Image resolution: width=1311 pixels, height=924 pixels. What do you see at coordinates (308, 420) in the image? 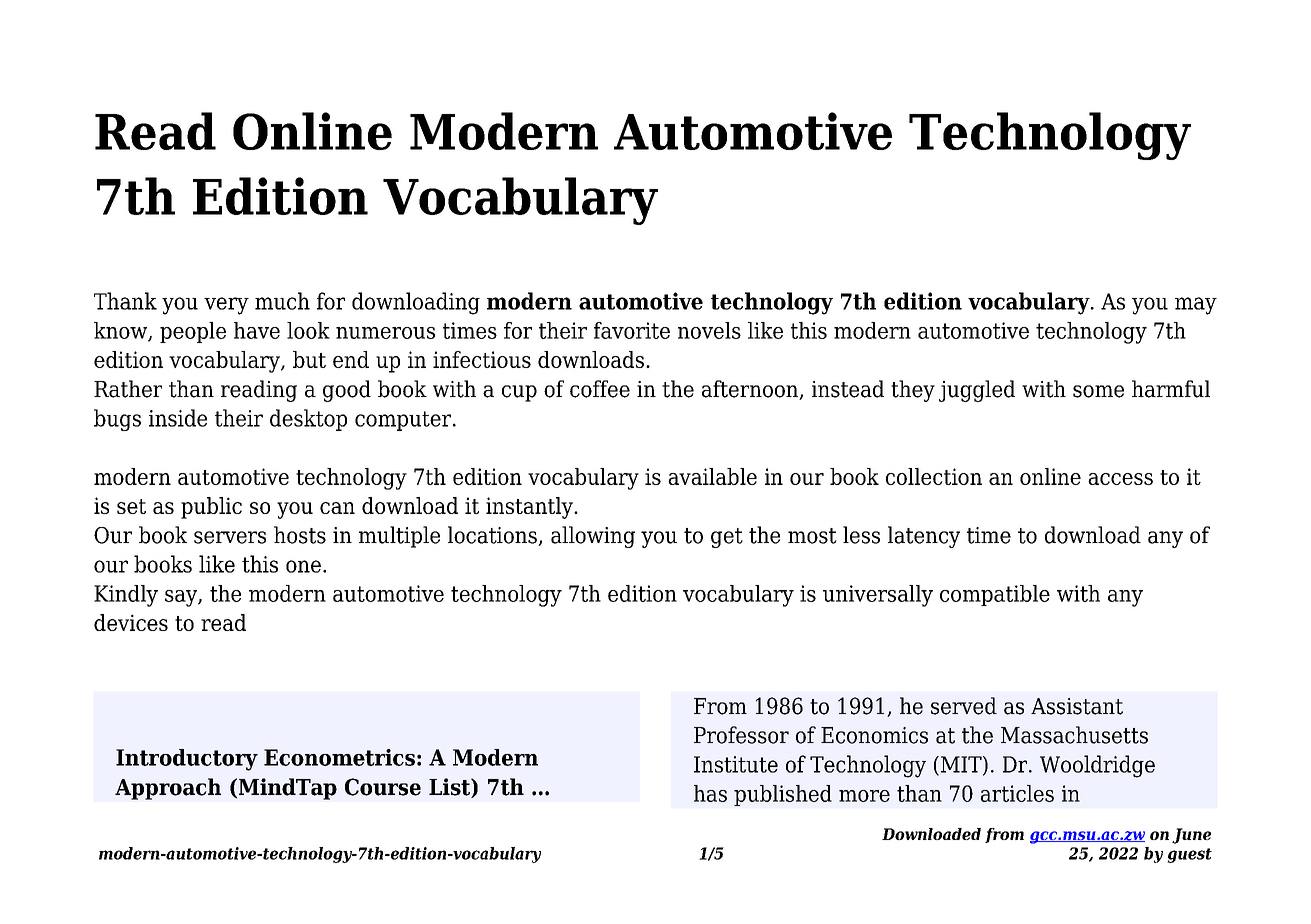
I see `desktop` at bounding box center [308, 420].
